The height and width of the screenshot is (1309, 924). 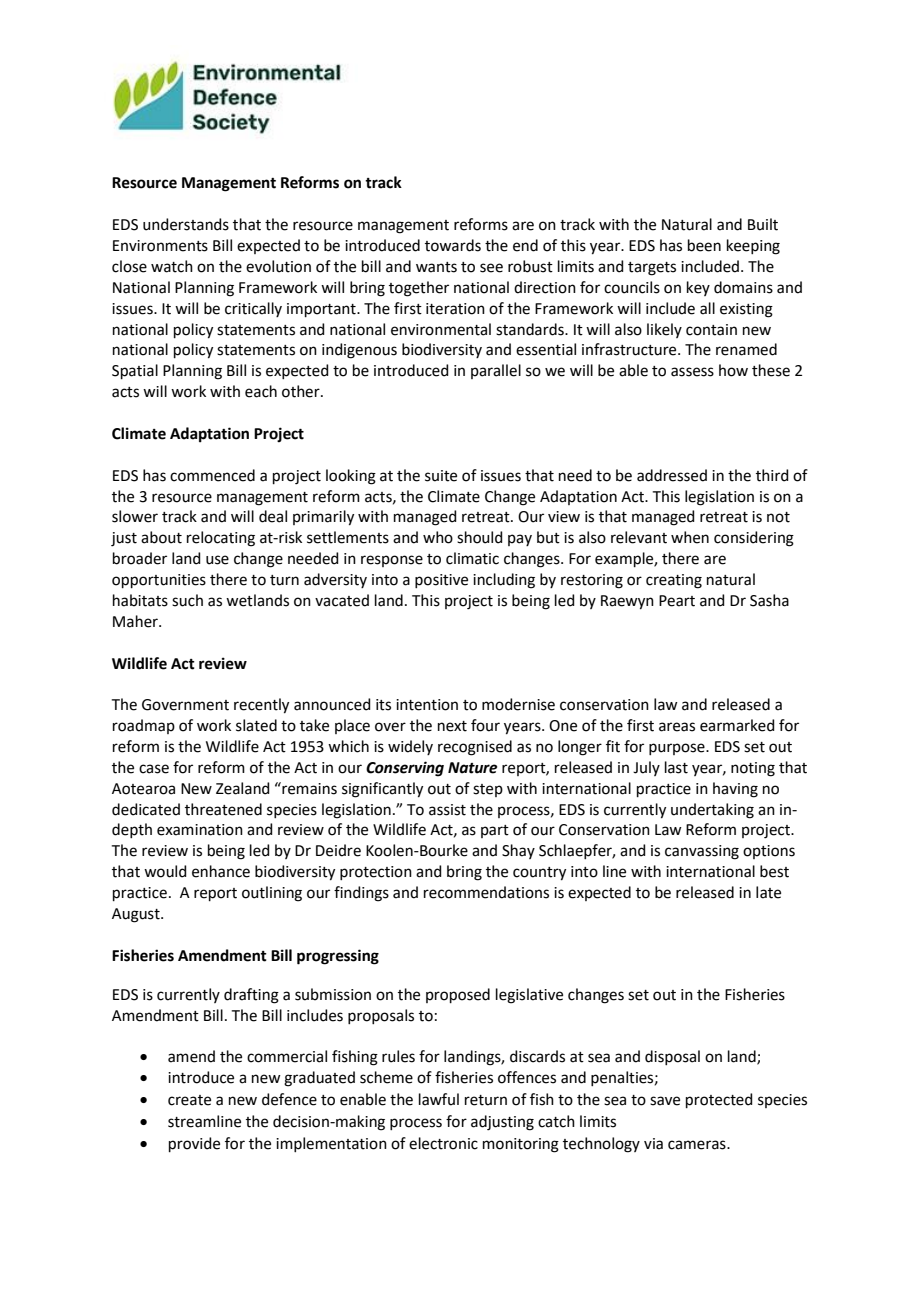 I want to click on enhance, so click(x=221, y=871).
